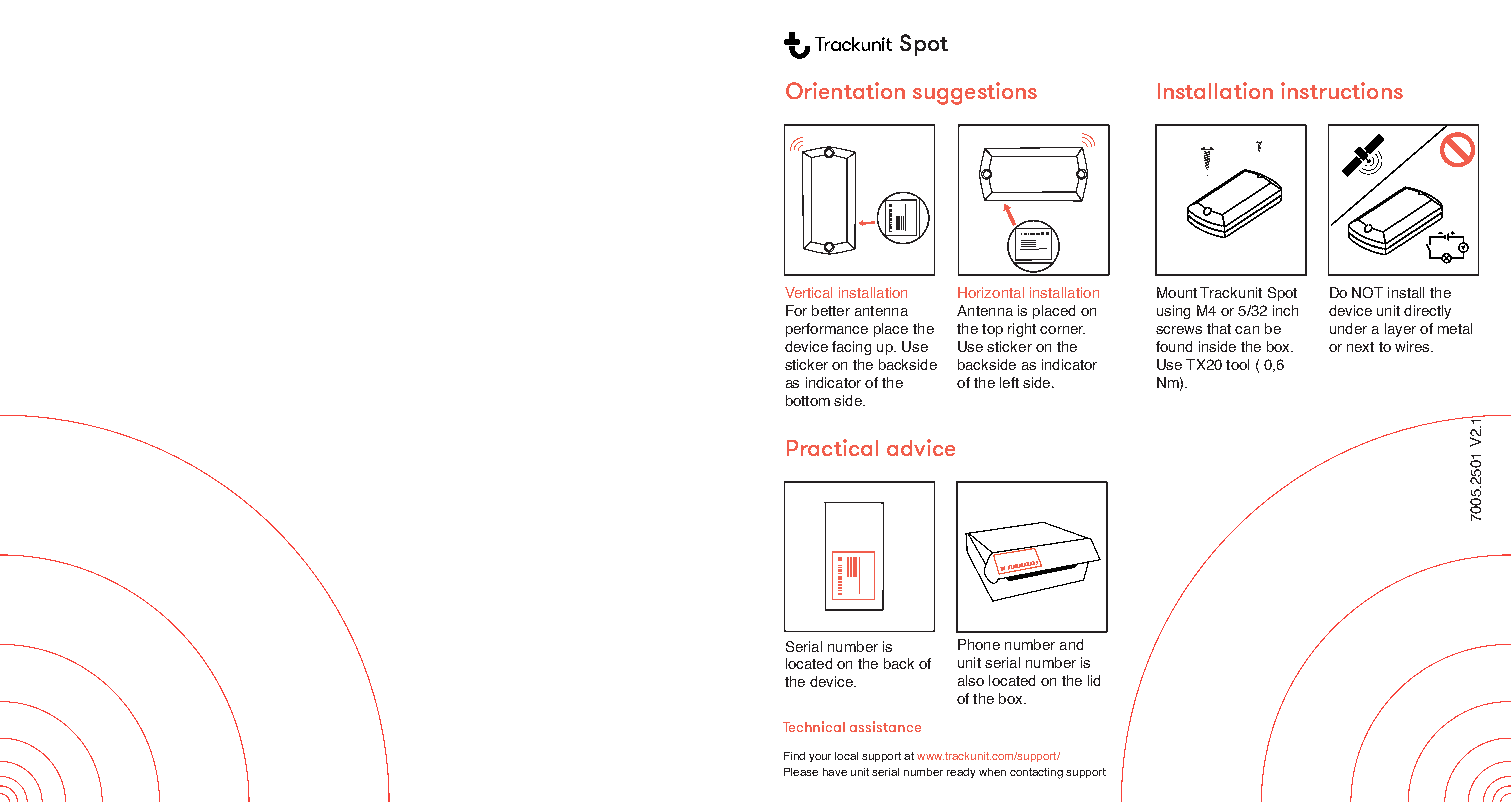 This page has width=1512, height=802. I want to click on local, so click(846, 756).
